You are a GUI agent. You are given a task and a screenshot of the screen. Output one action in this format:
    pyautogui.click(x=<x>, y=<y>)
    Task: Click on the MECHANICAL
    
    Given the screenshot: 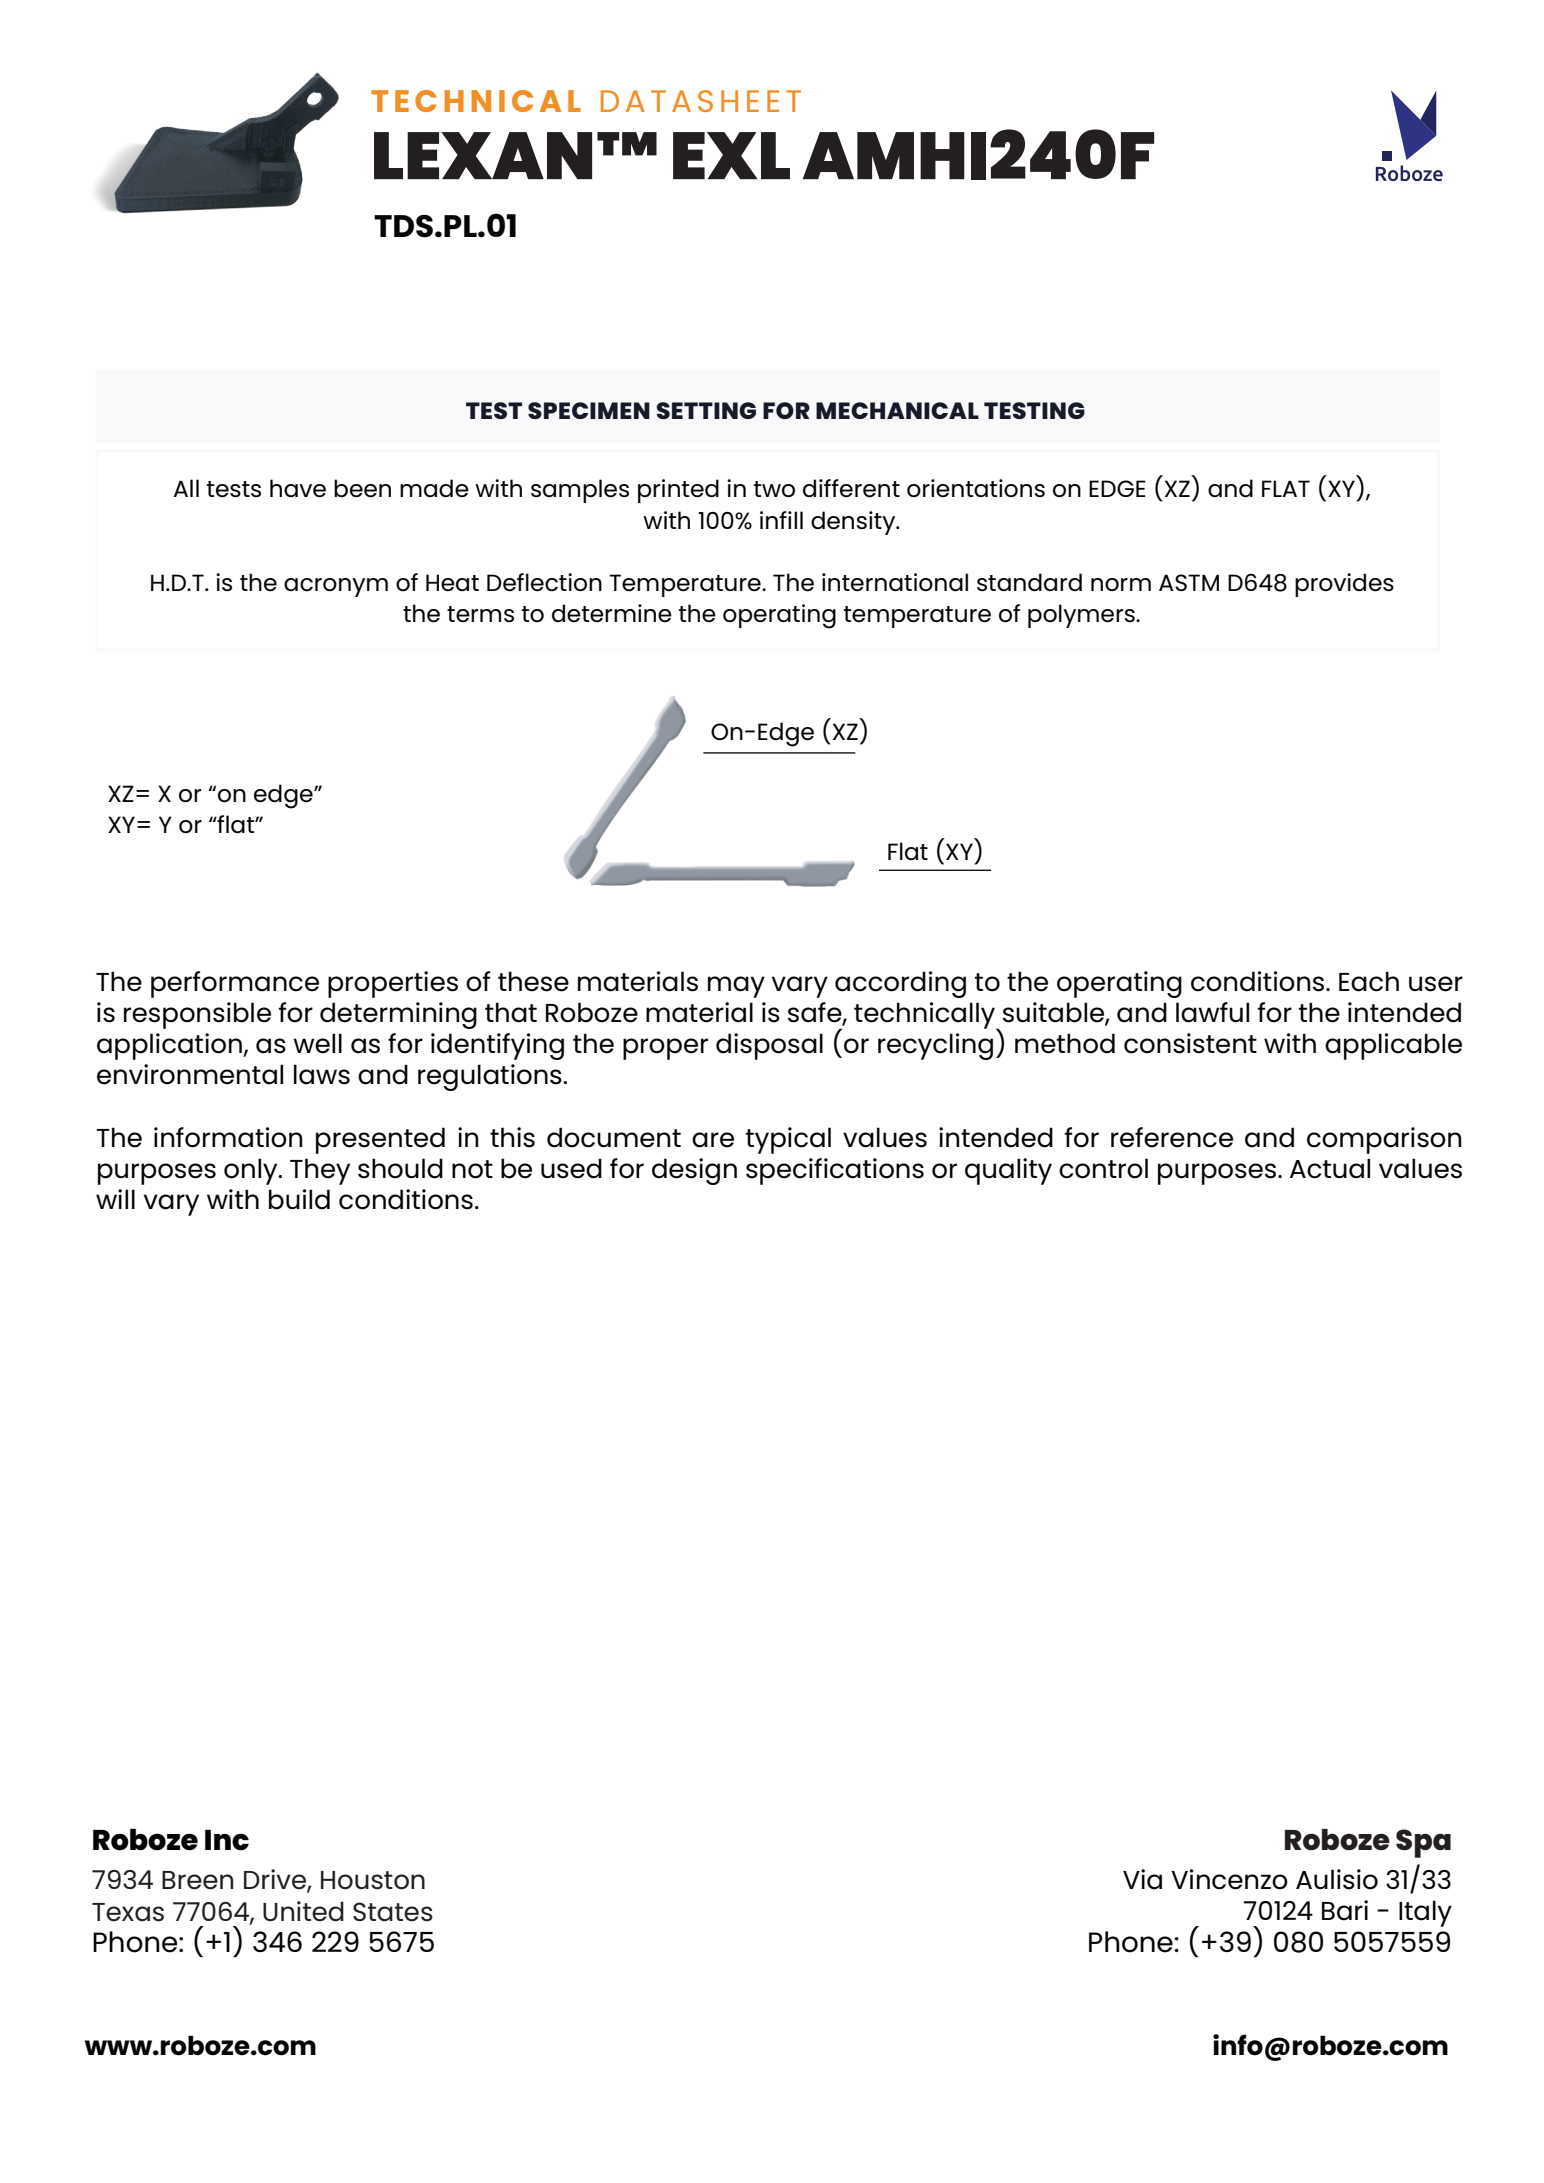 What is the action you would take?
    pyautogui.click(x=897, y=410)
